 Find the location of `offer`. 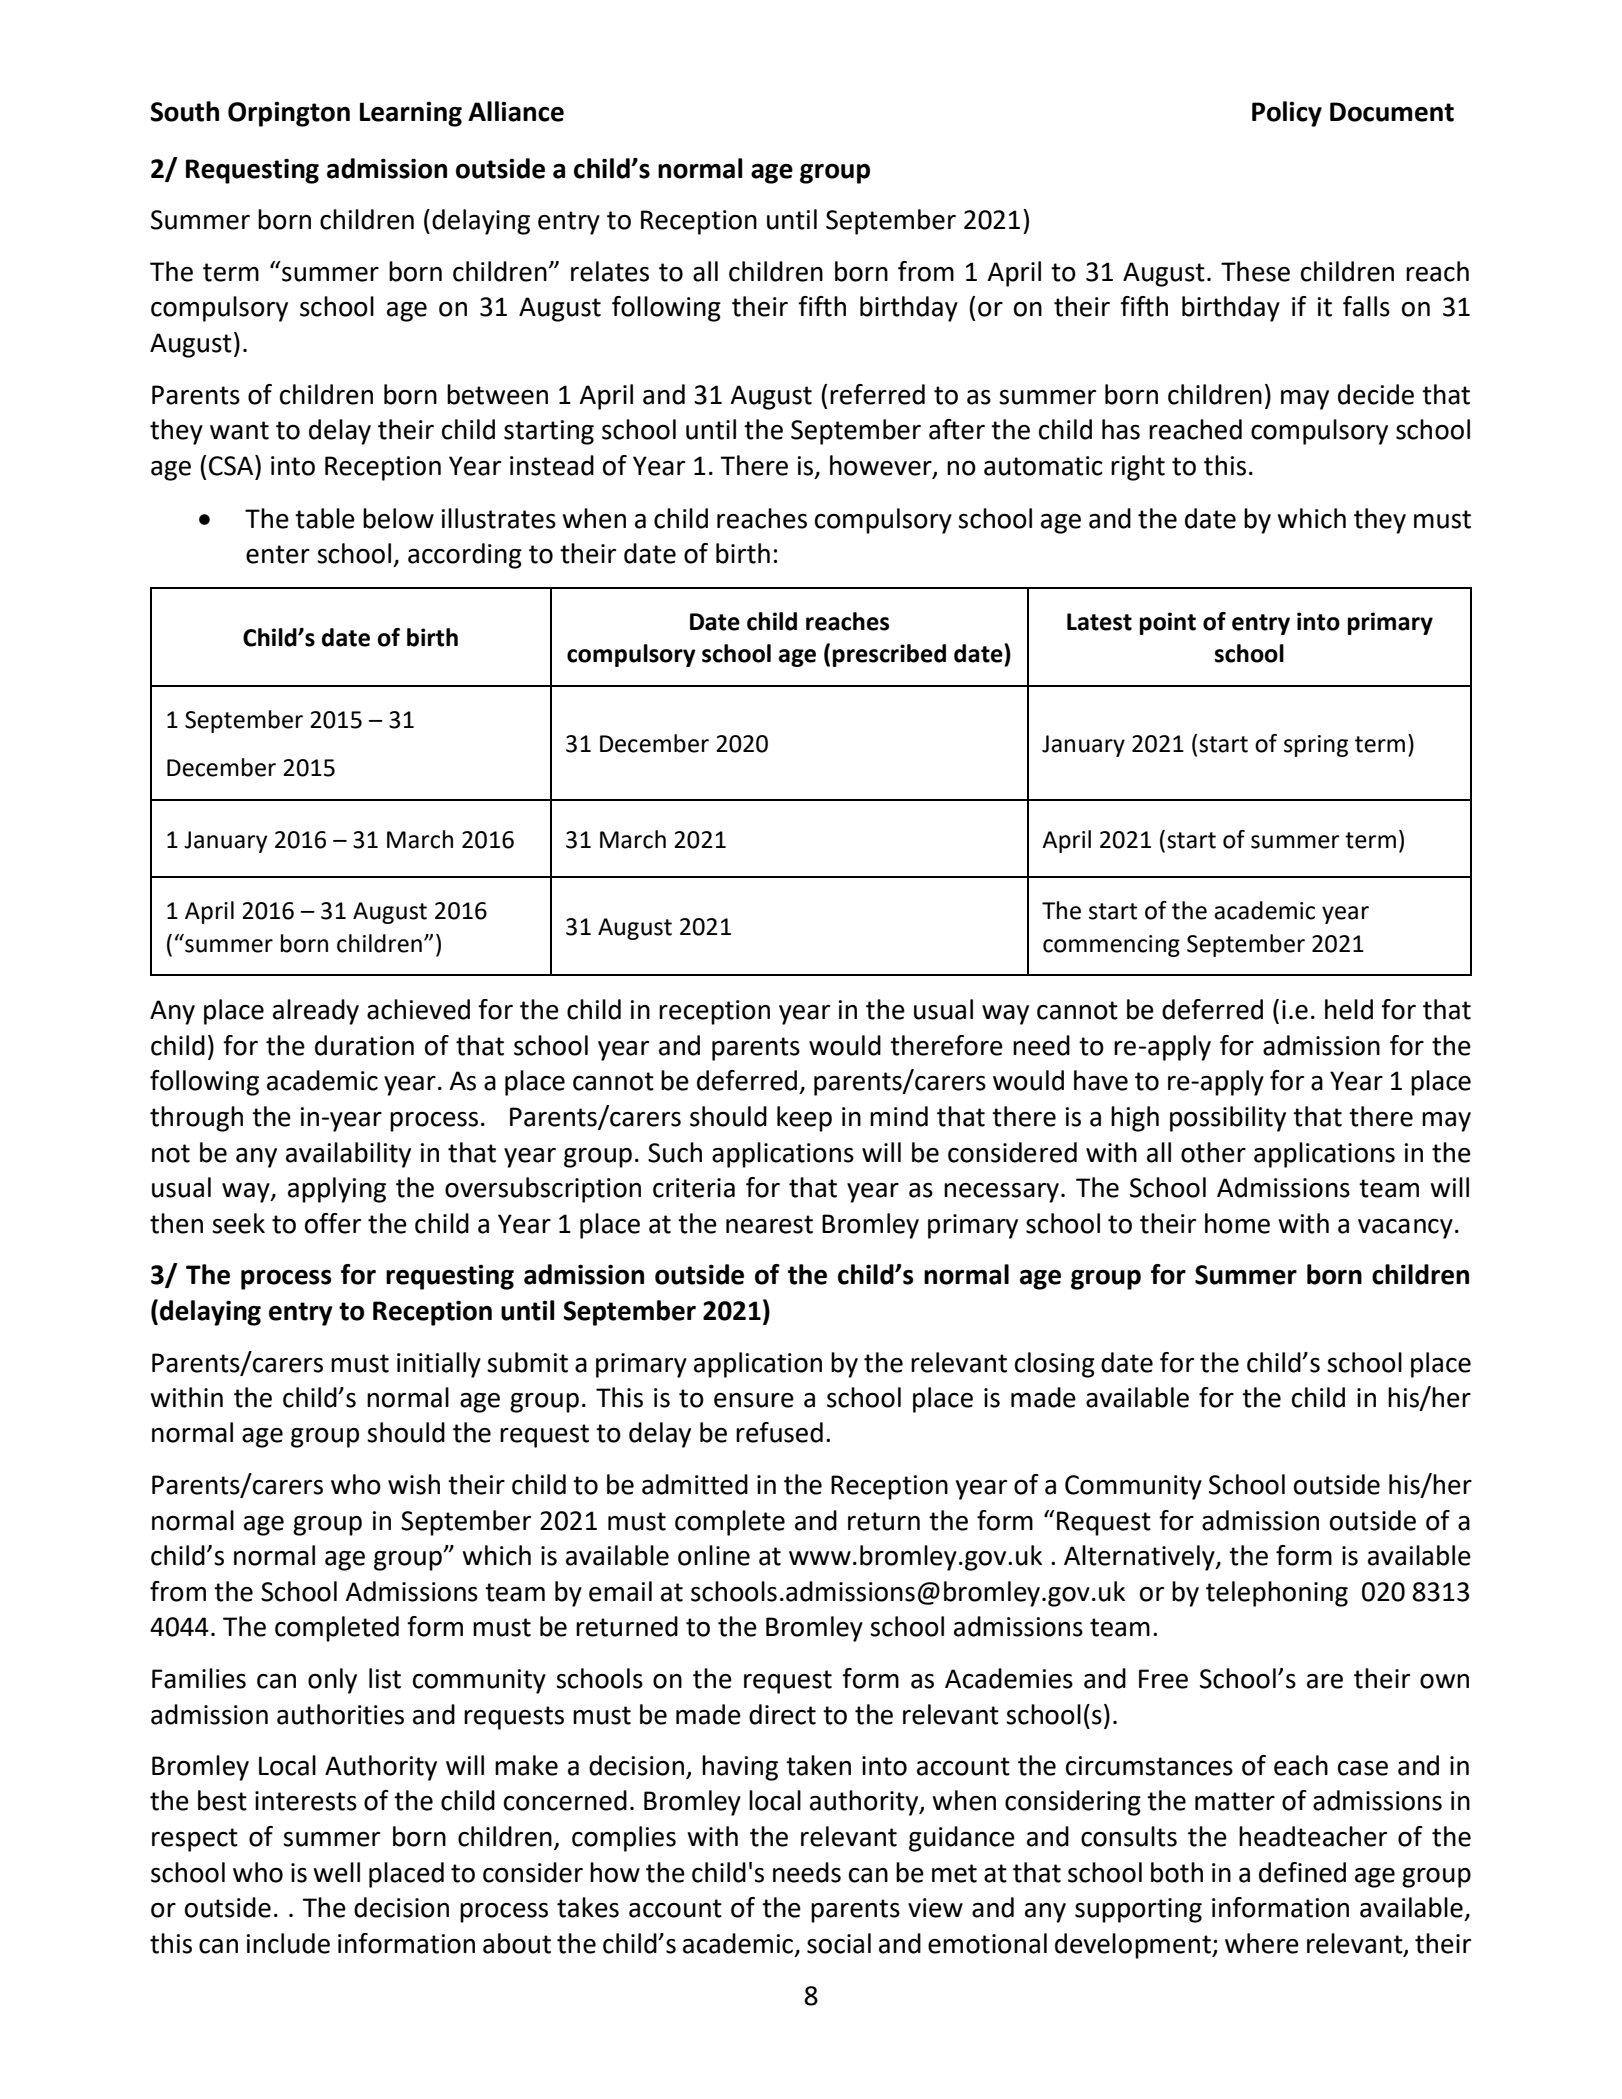

offer is located at coordinates (333, 1223).
